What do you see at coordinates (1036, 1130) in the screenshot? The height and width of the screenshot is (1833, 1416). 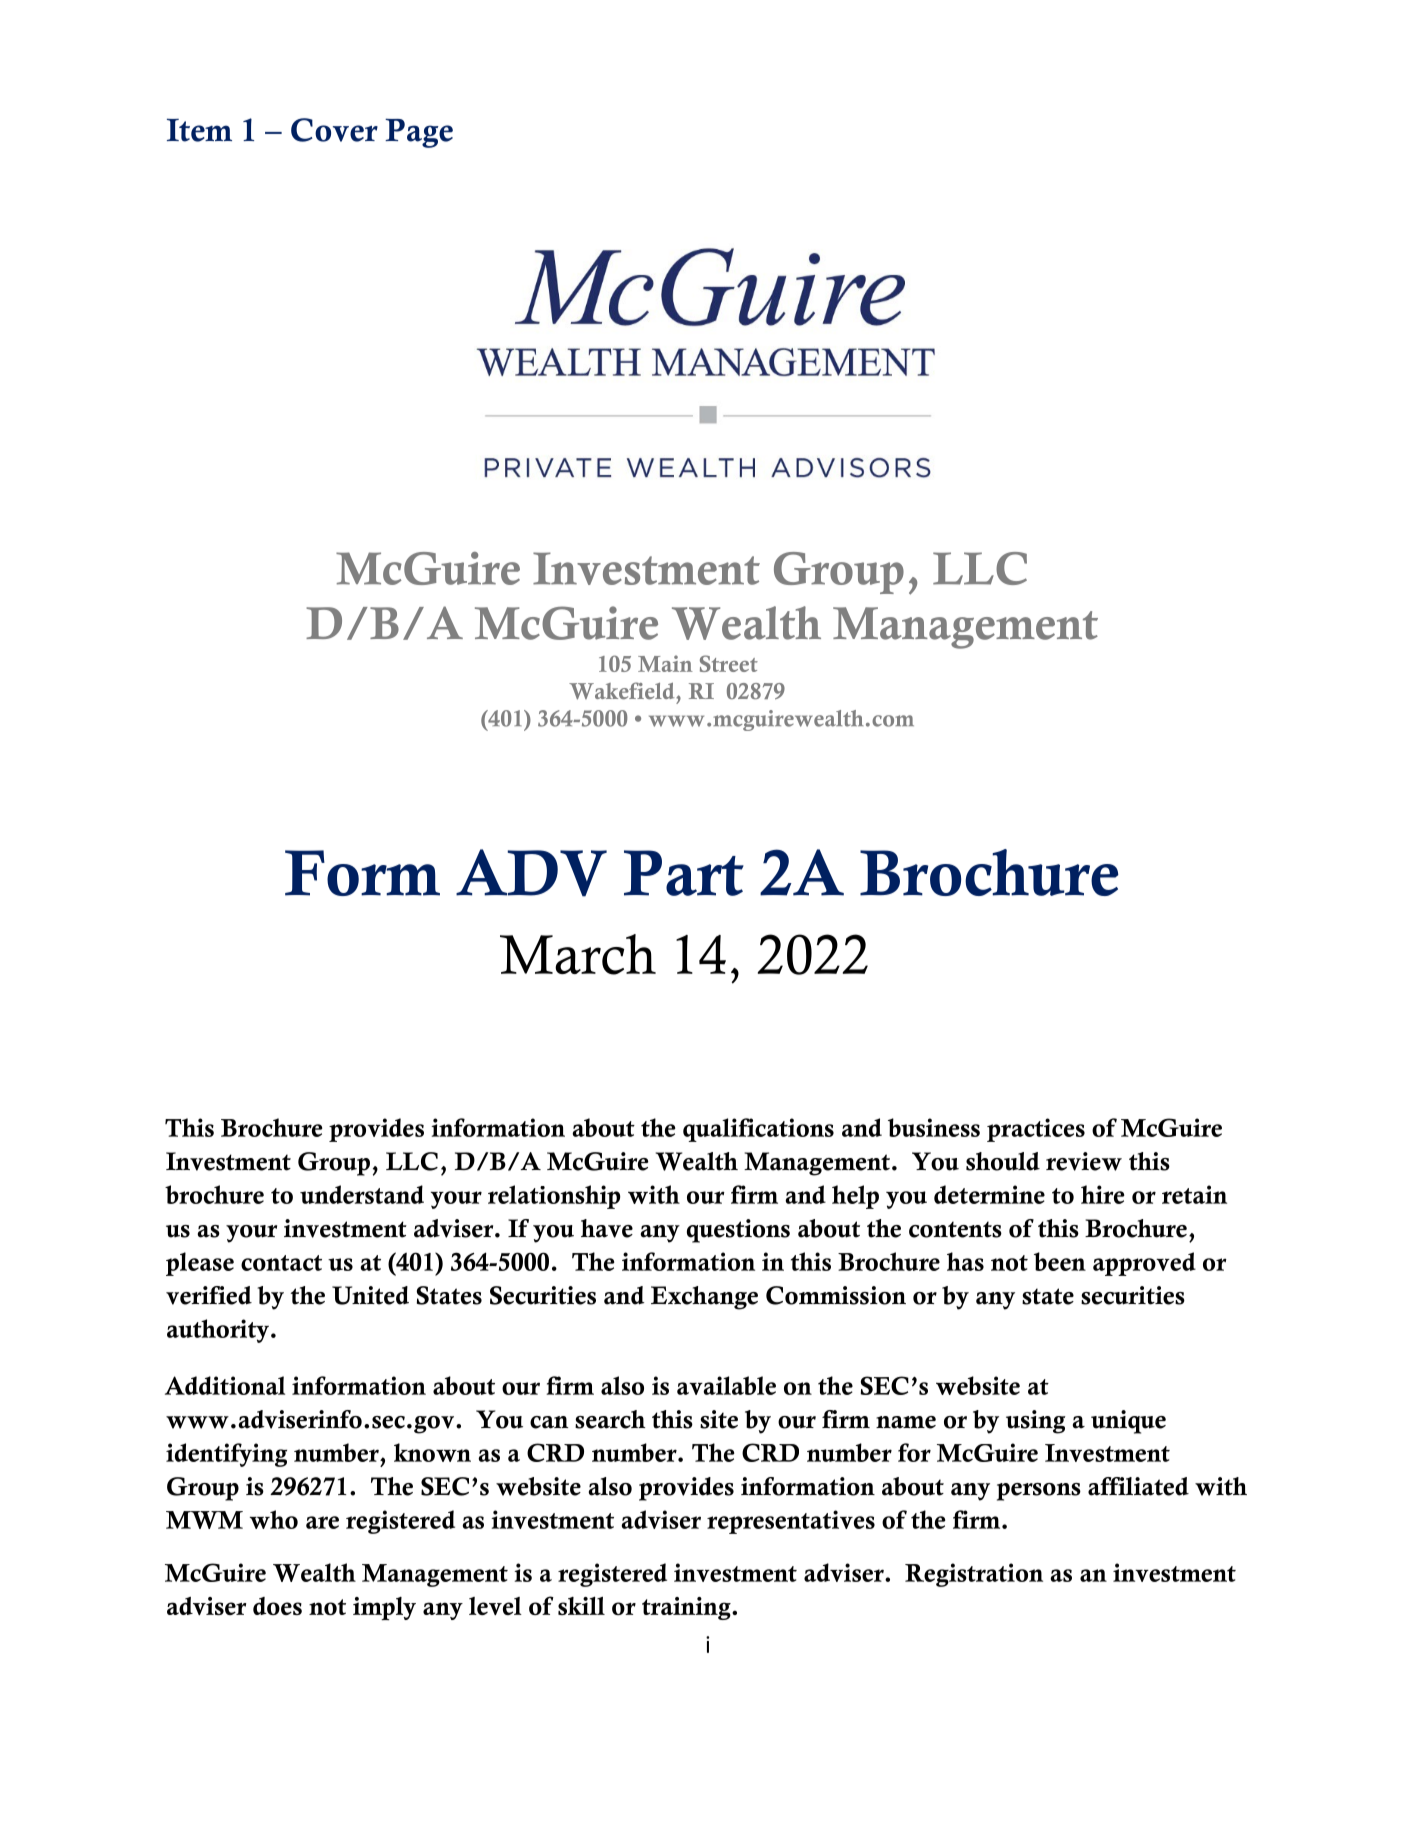 I see `practices` at bounding box center [1036, 1130].
